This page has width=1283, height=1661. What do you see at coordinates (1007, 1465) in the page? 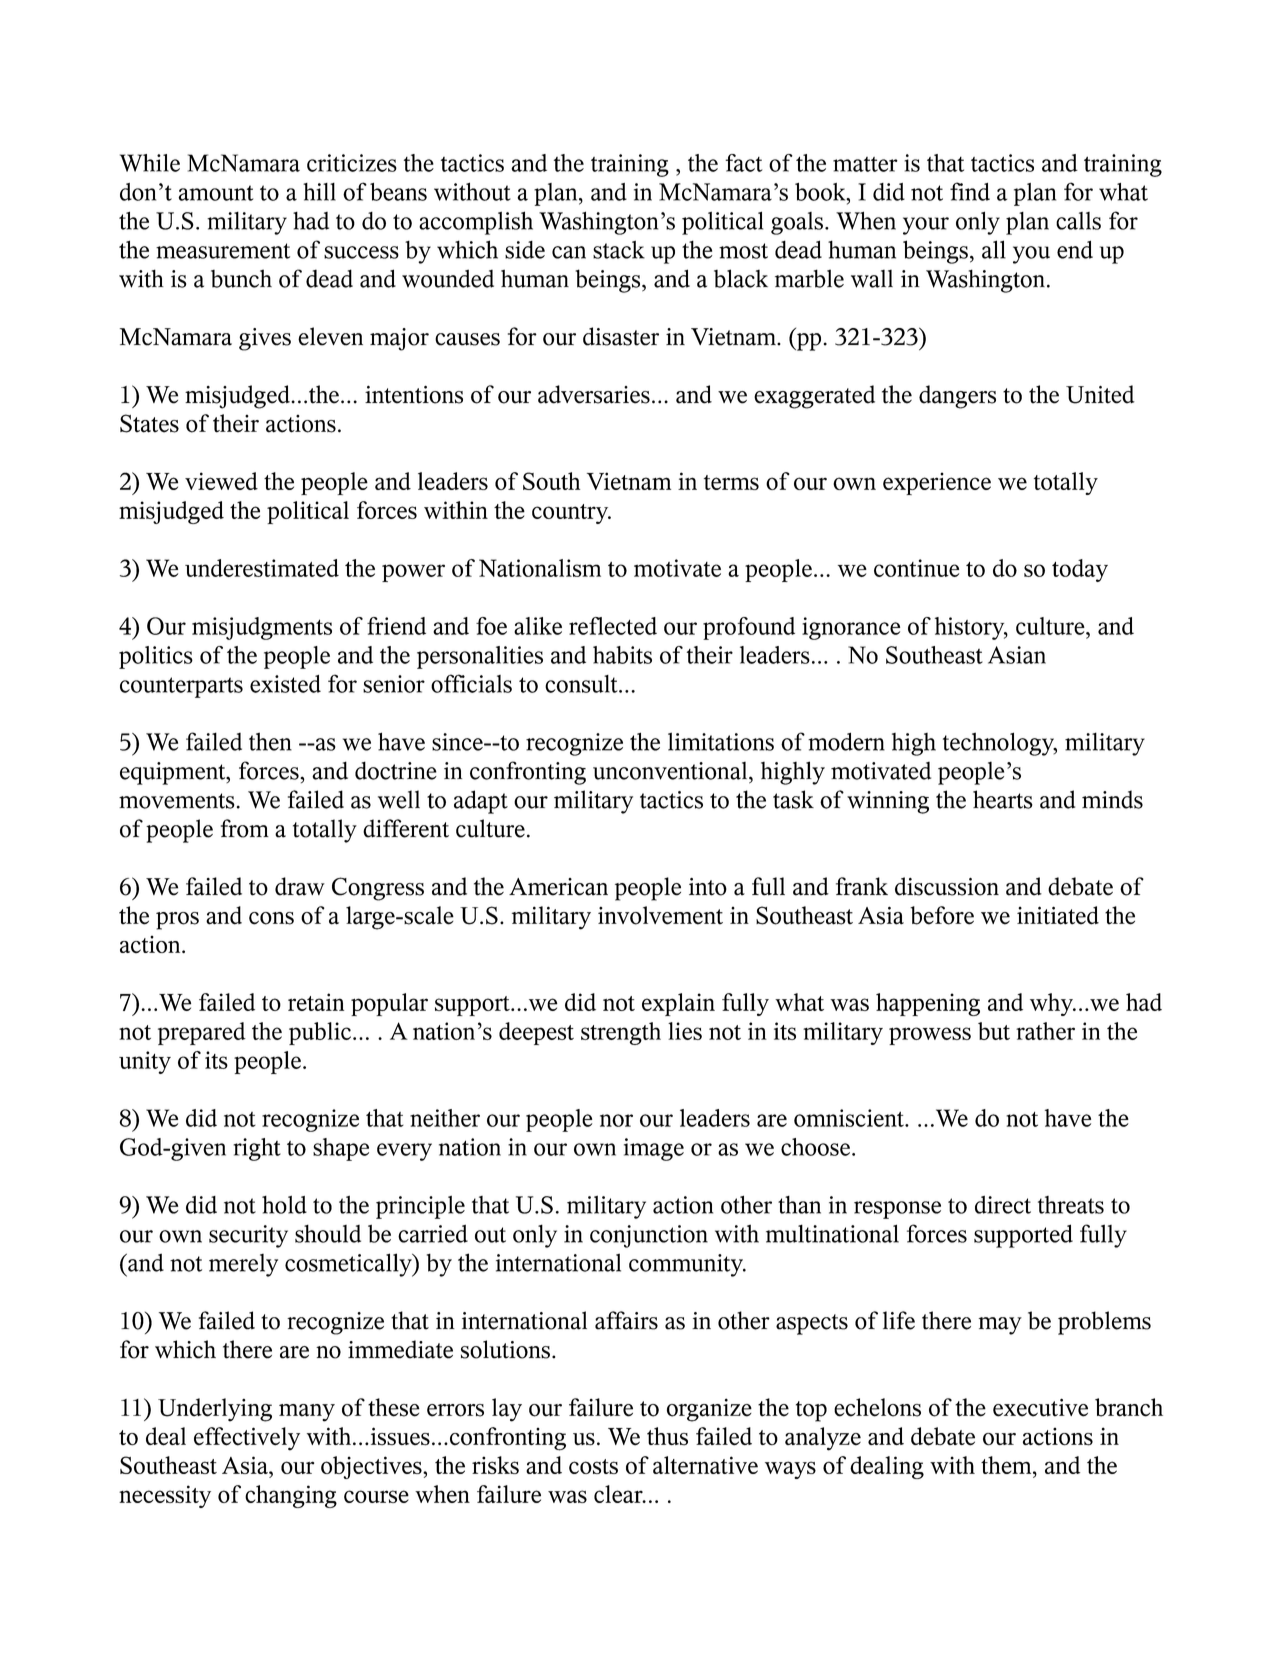
I see `them` at bounding box center [1007, 1465].
